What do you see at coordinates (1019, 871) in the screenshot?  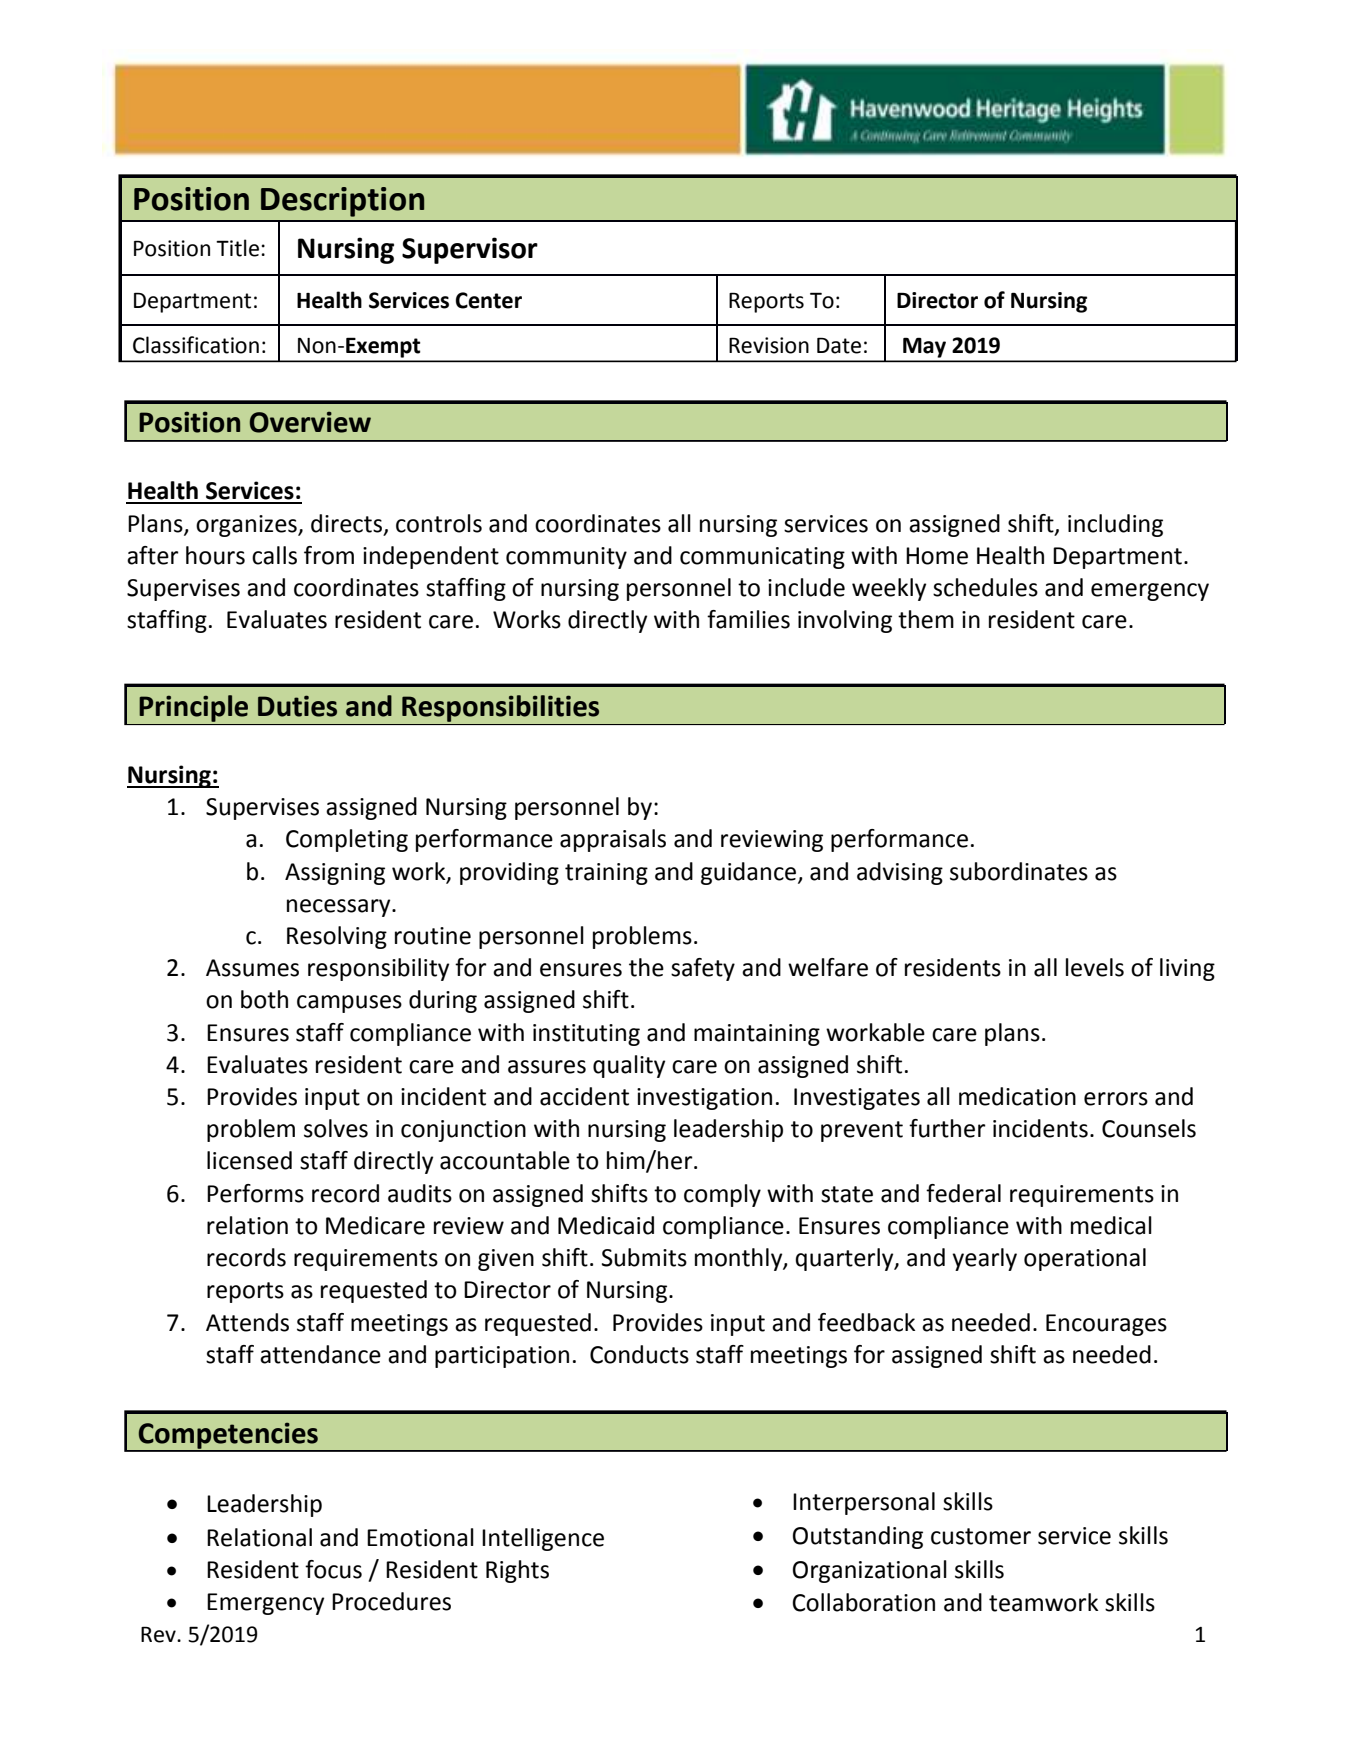 I see `subordinates` at bounding box center [1019, 871].
